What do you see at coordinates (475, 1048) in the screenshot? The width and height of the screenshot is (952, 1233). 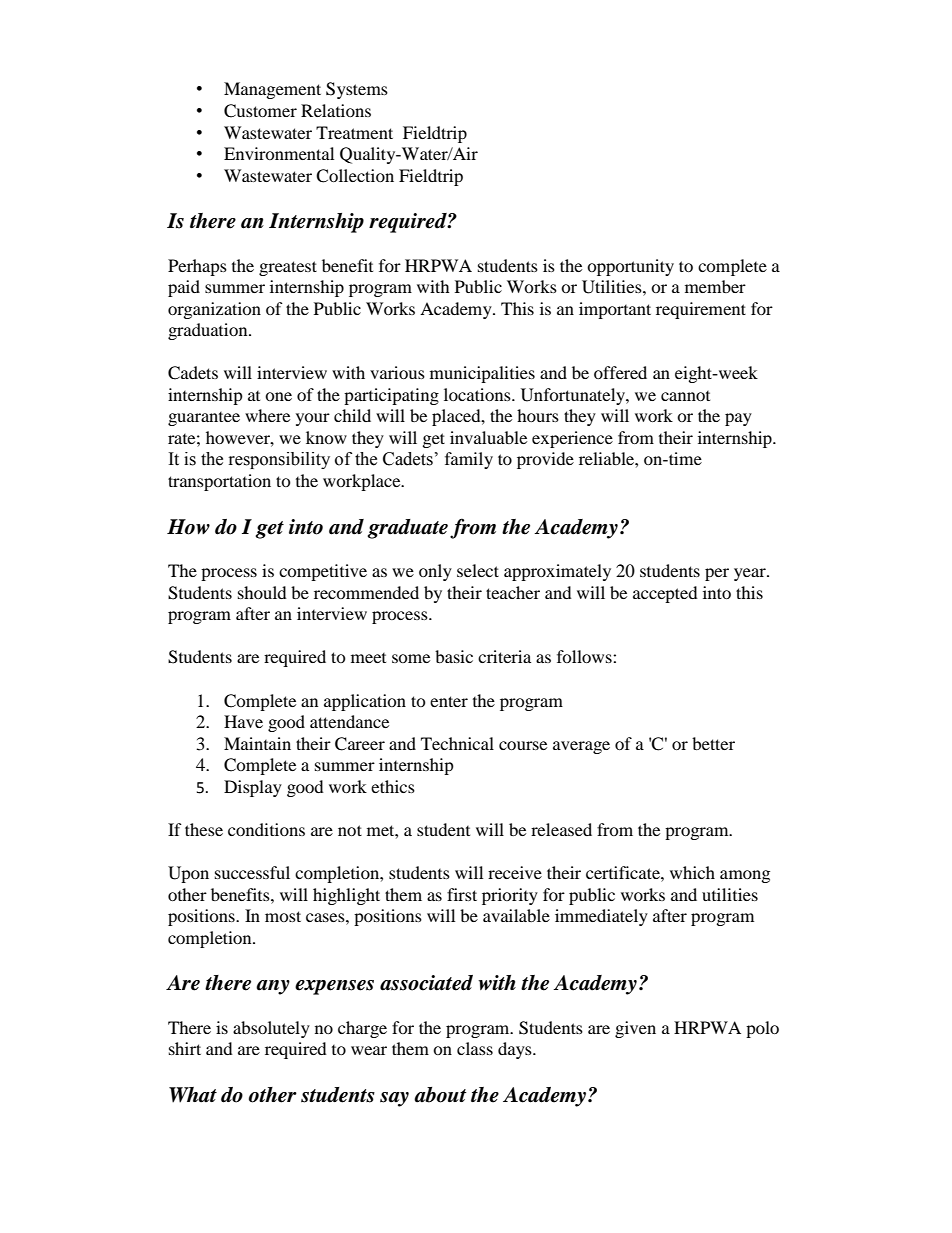 I see `class` at bounding box center [475, 1048].
